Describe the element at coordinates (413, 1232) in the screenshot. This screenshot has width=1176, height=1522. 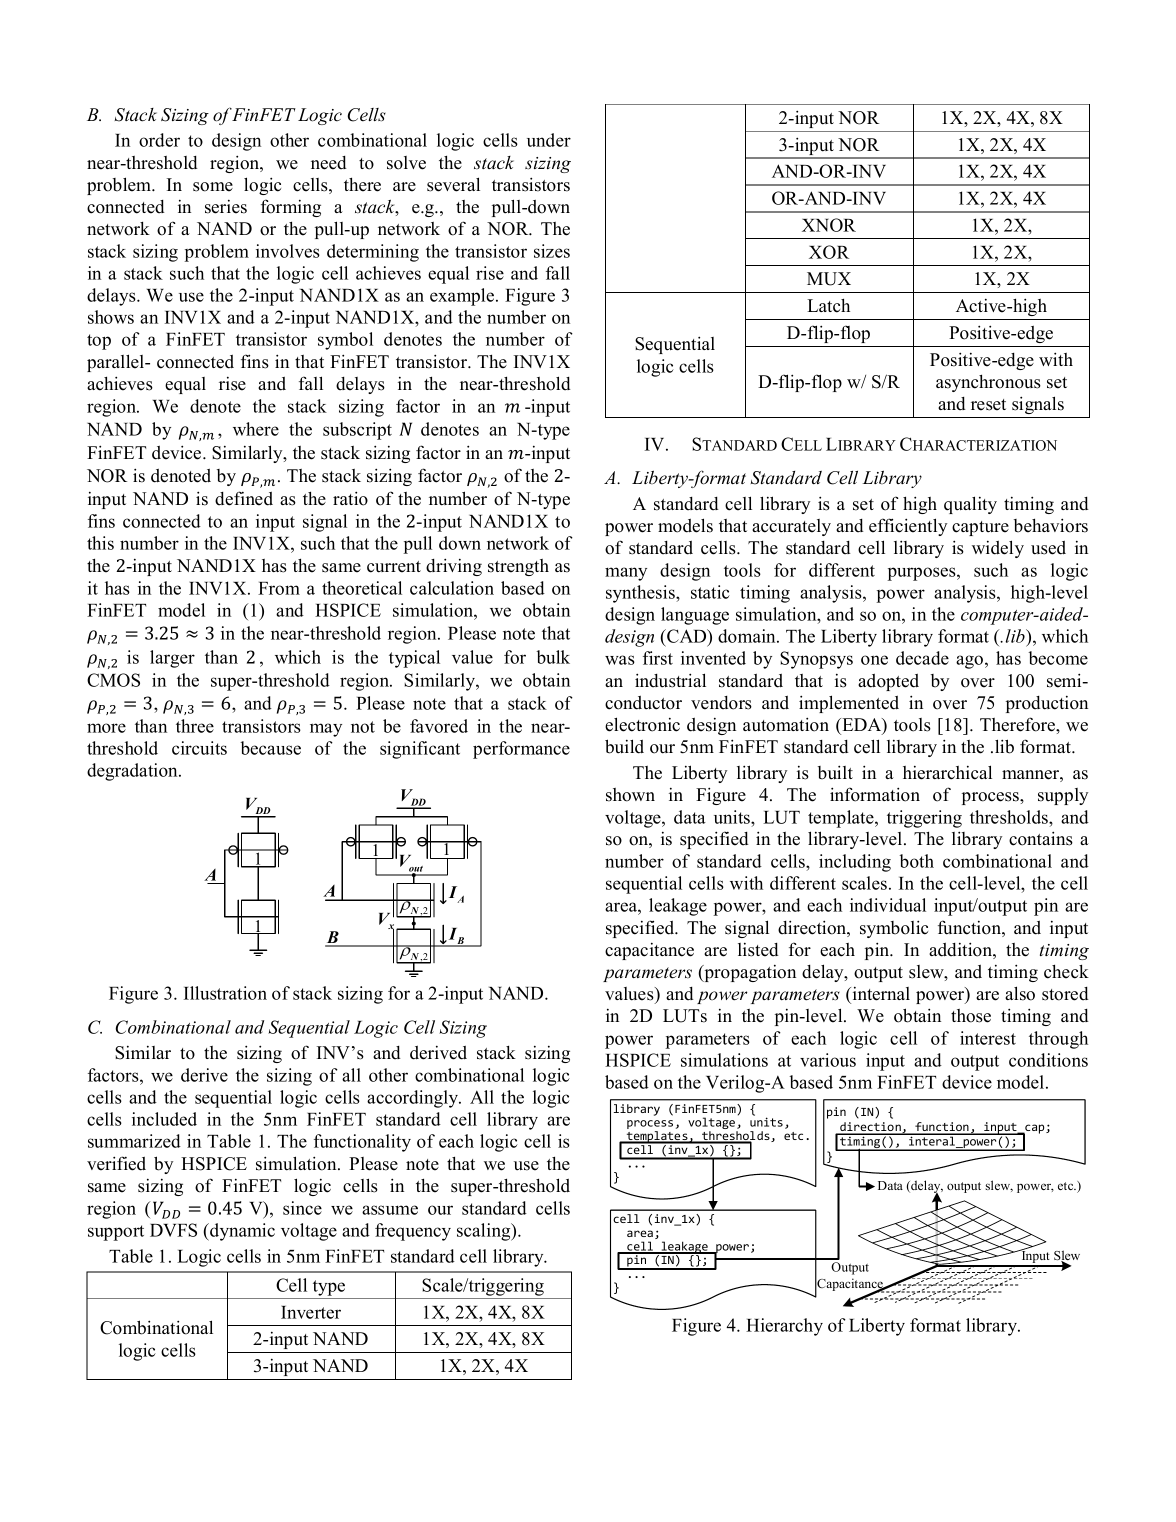
I see `frequency` at that location.
